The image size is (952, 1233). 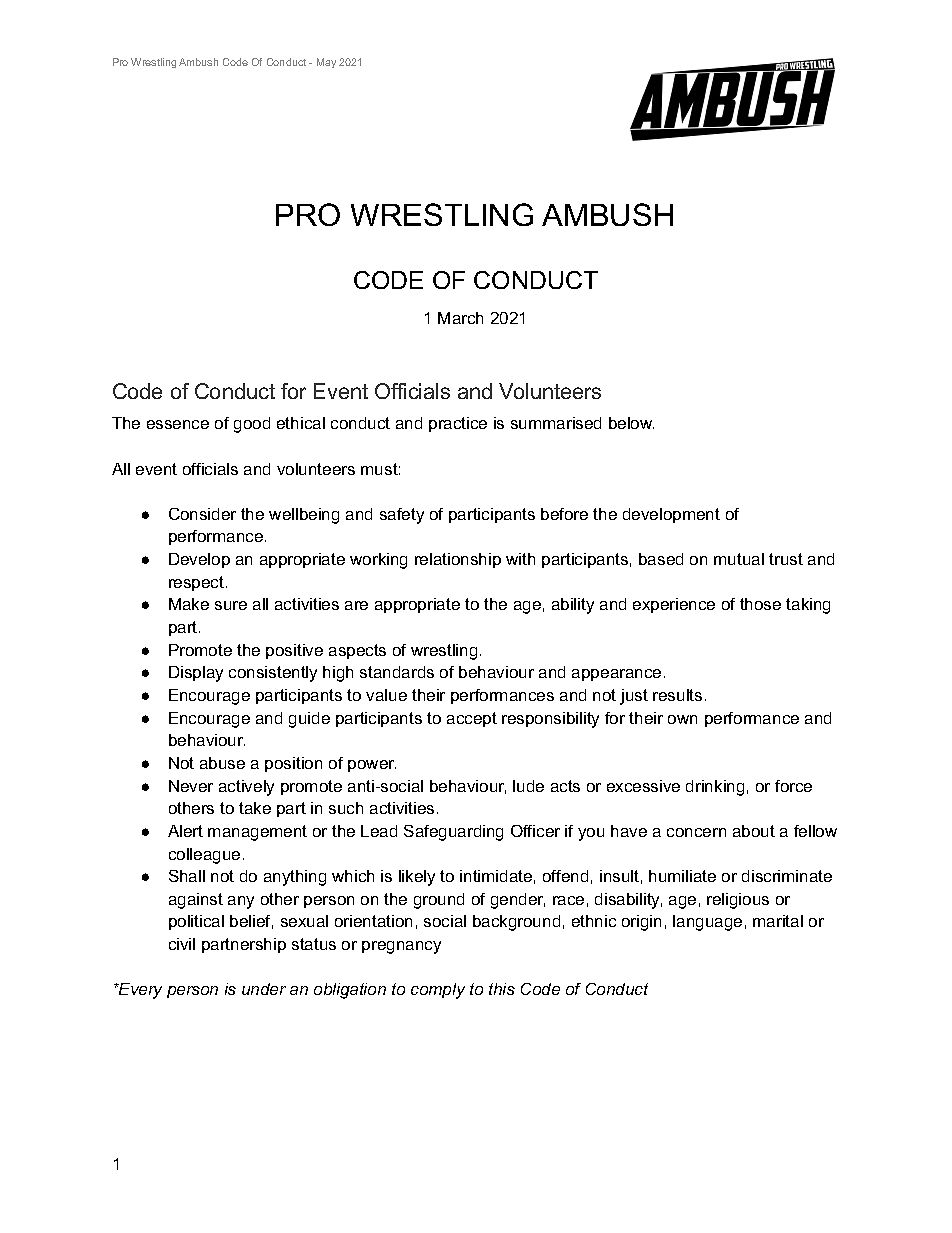 I want to click on Consider, so click(x=202, y=514).
